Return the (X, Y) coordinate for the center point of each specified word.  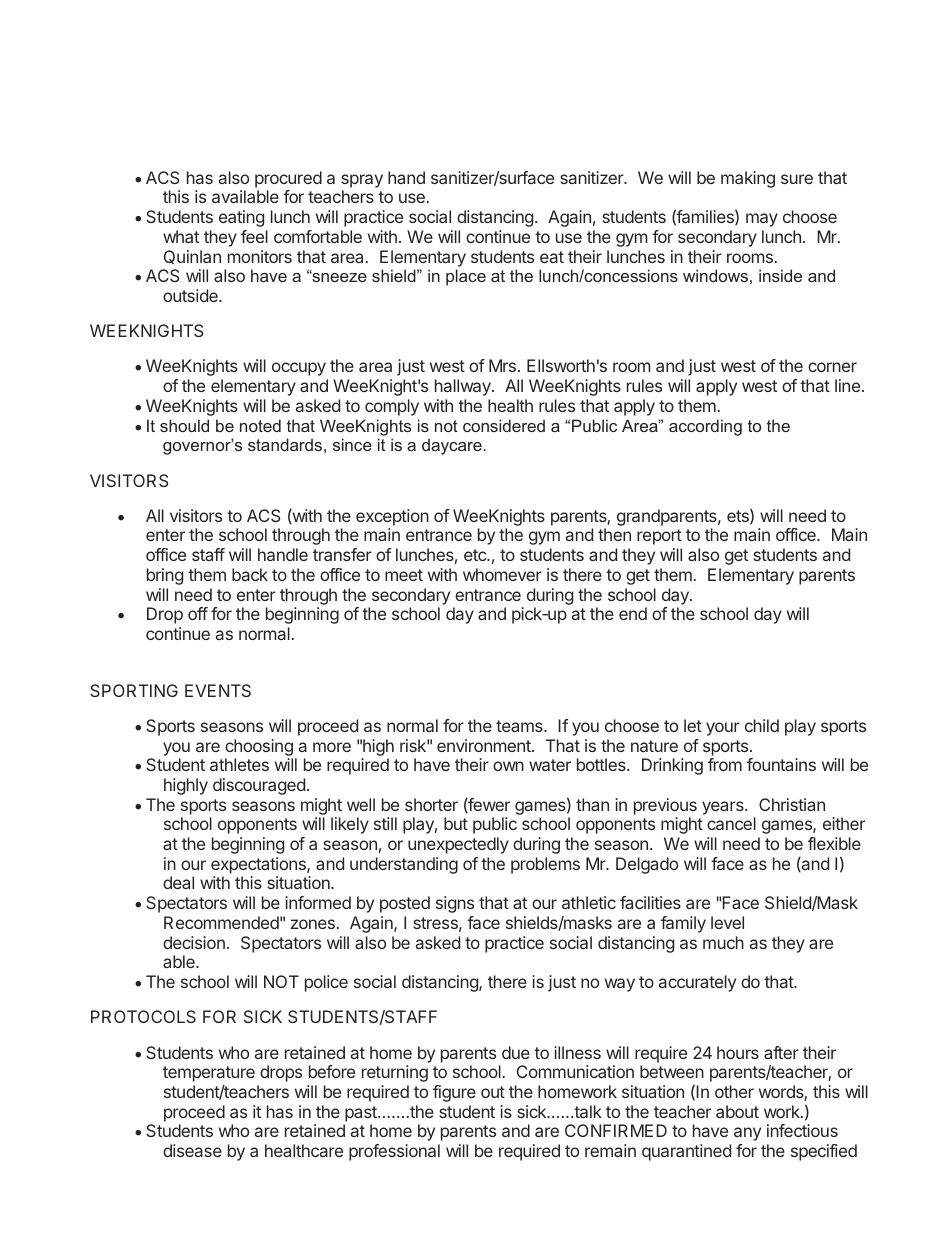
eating (241, 218)
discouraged (259, 786)
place (466, 277)
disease (192, 1150)
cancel (731, 823)
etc (476, 555)
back (250, 574)
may (762, 220)
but (456, 823)
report (659, 537)
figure (454, 1093)
